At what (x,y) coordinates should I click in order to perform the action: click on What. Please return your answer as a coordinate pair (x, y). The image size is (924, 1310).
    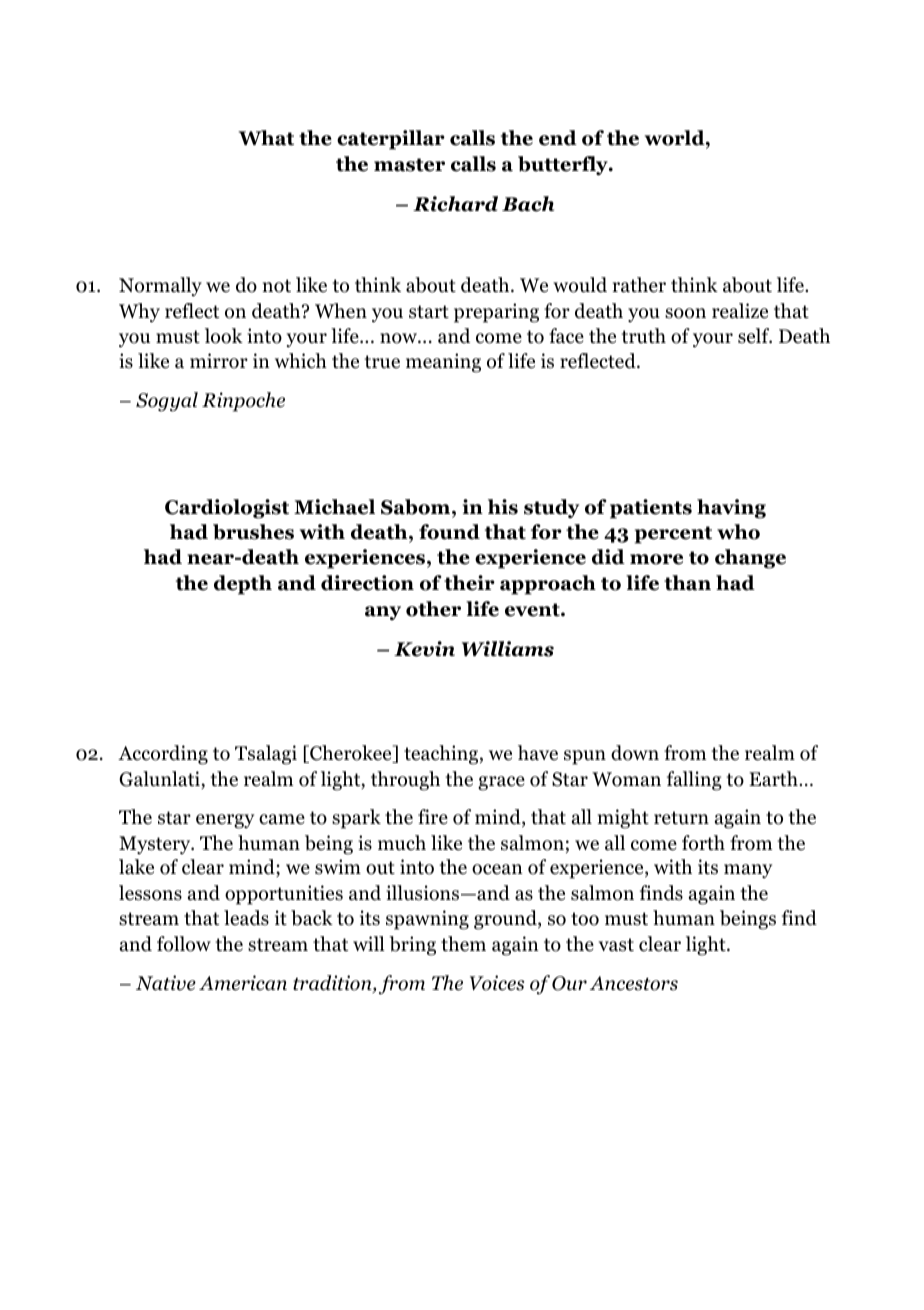
    Looking at the image, I should click on (266, 138).
